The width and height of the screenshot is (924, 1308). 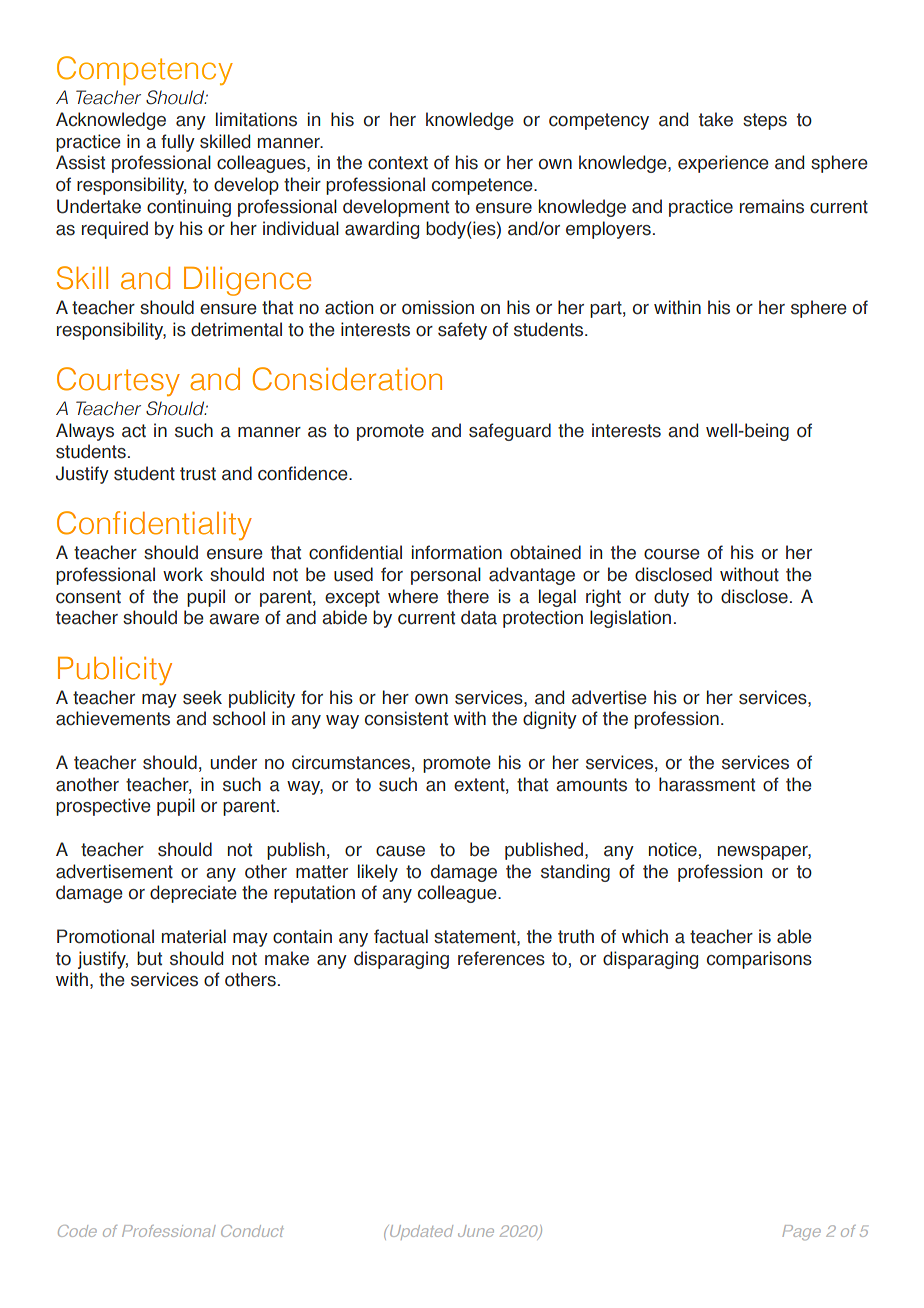 I want to click on personal, so click(x=446, y=576).
